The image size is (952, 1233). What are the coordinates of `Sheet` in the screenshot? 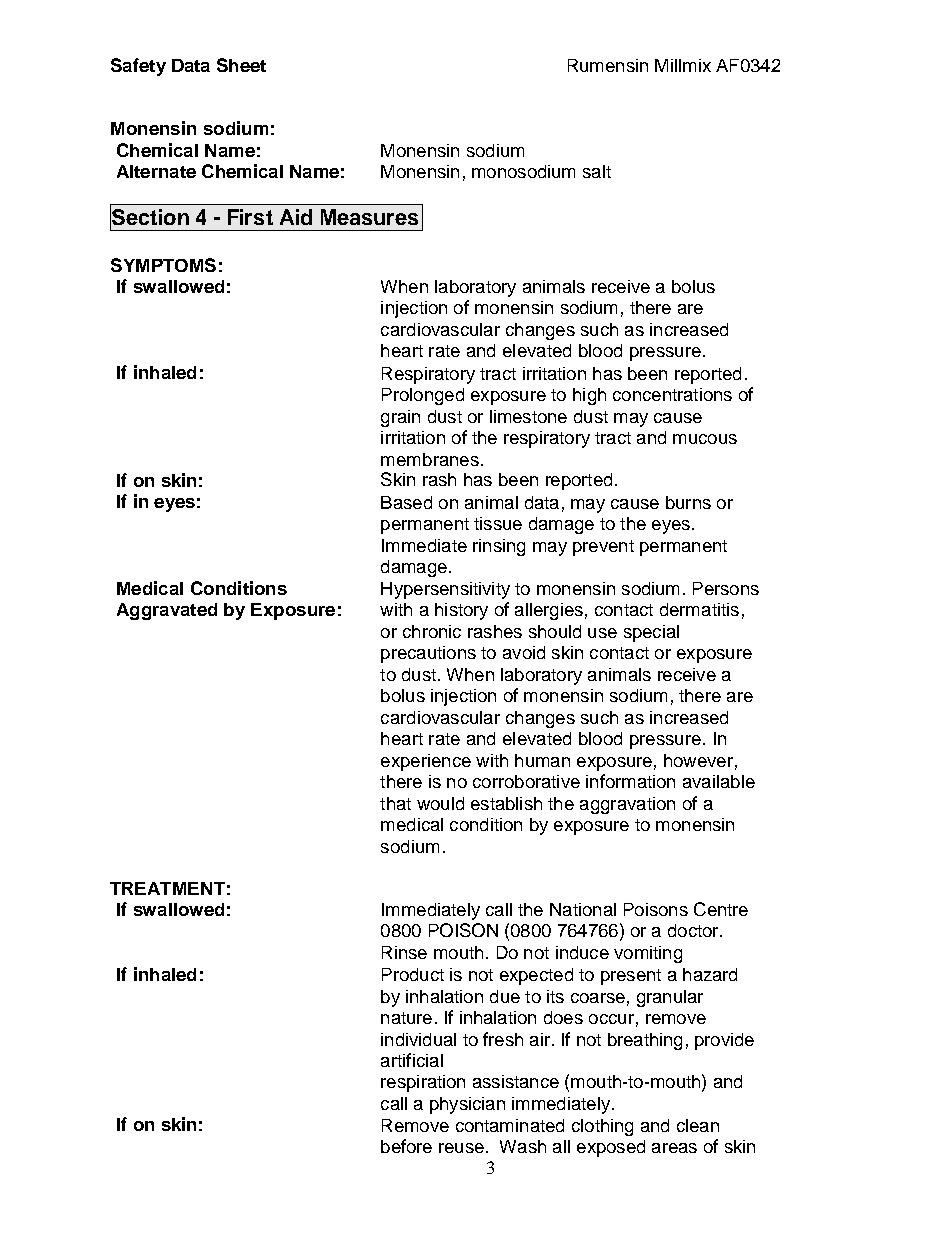 It's located at (241, 65).
